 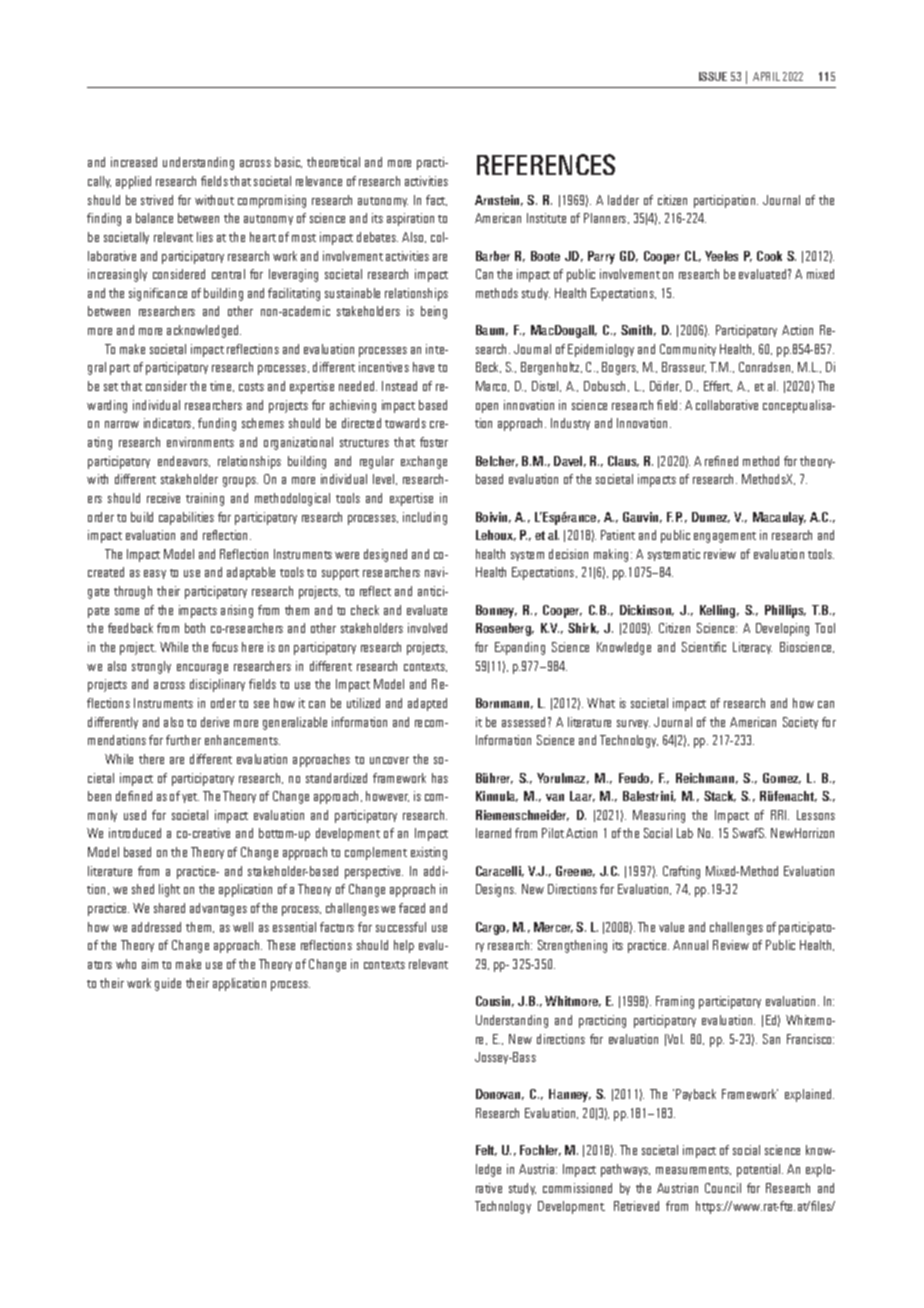 I want to click on REFERENCES, so click(x=546, y=164).
